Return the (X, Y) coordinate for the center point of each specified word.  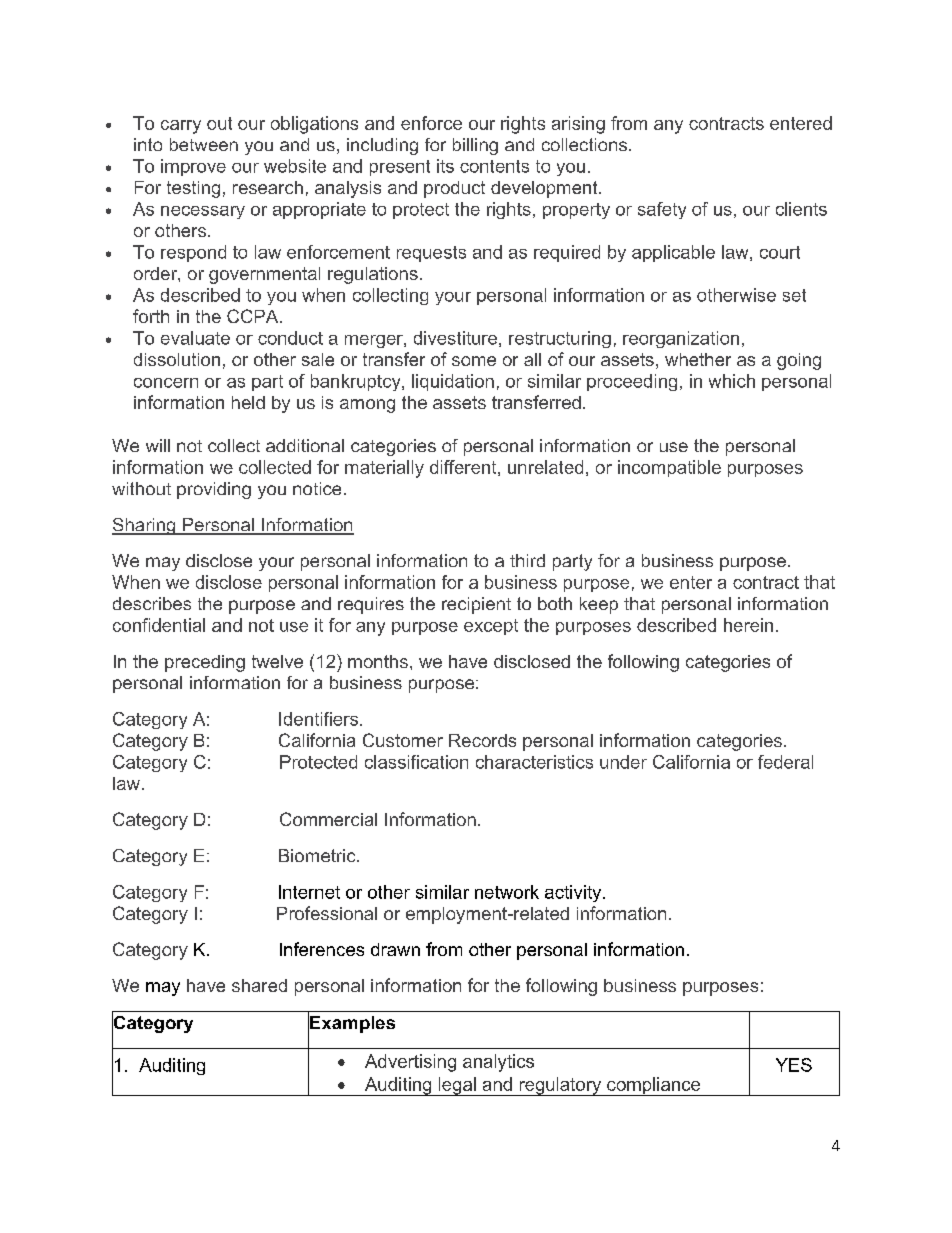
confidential (159, 625)
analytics (498, 1063)
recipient (476, 605)
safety (662, 210)
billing (475, 146)
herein (748, 625)
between (204, 144)
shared (259, 985)
